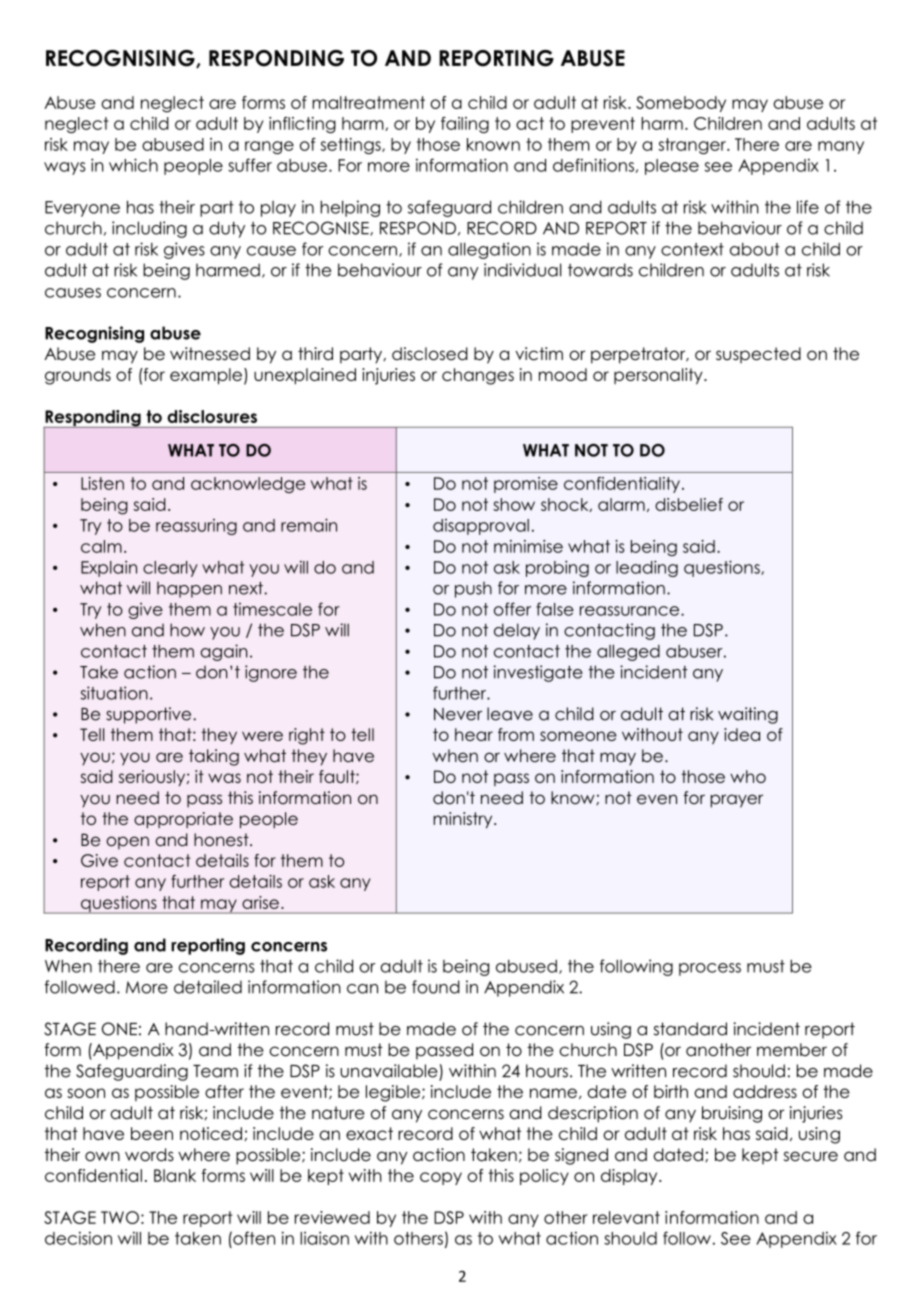 The image size is (924, 1307). What do you see at coordinates (120, 1217) in the screenshot?
I see `TWO` at bounding box center [120, 1217].
